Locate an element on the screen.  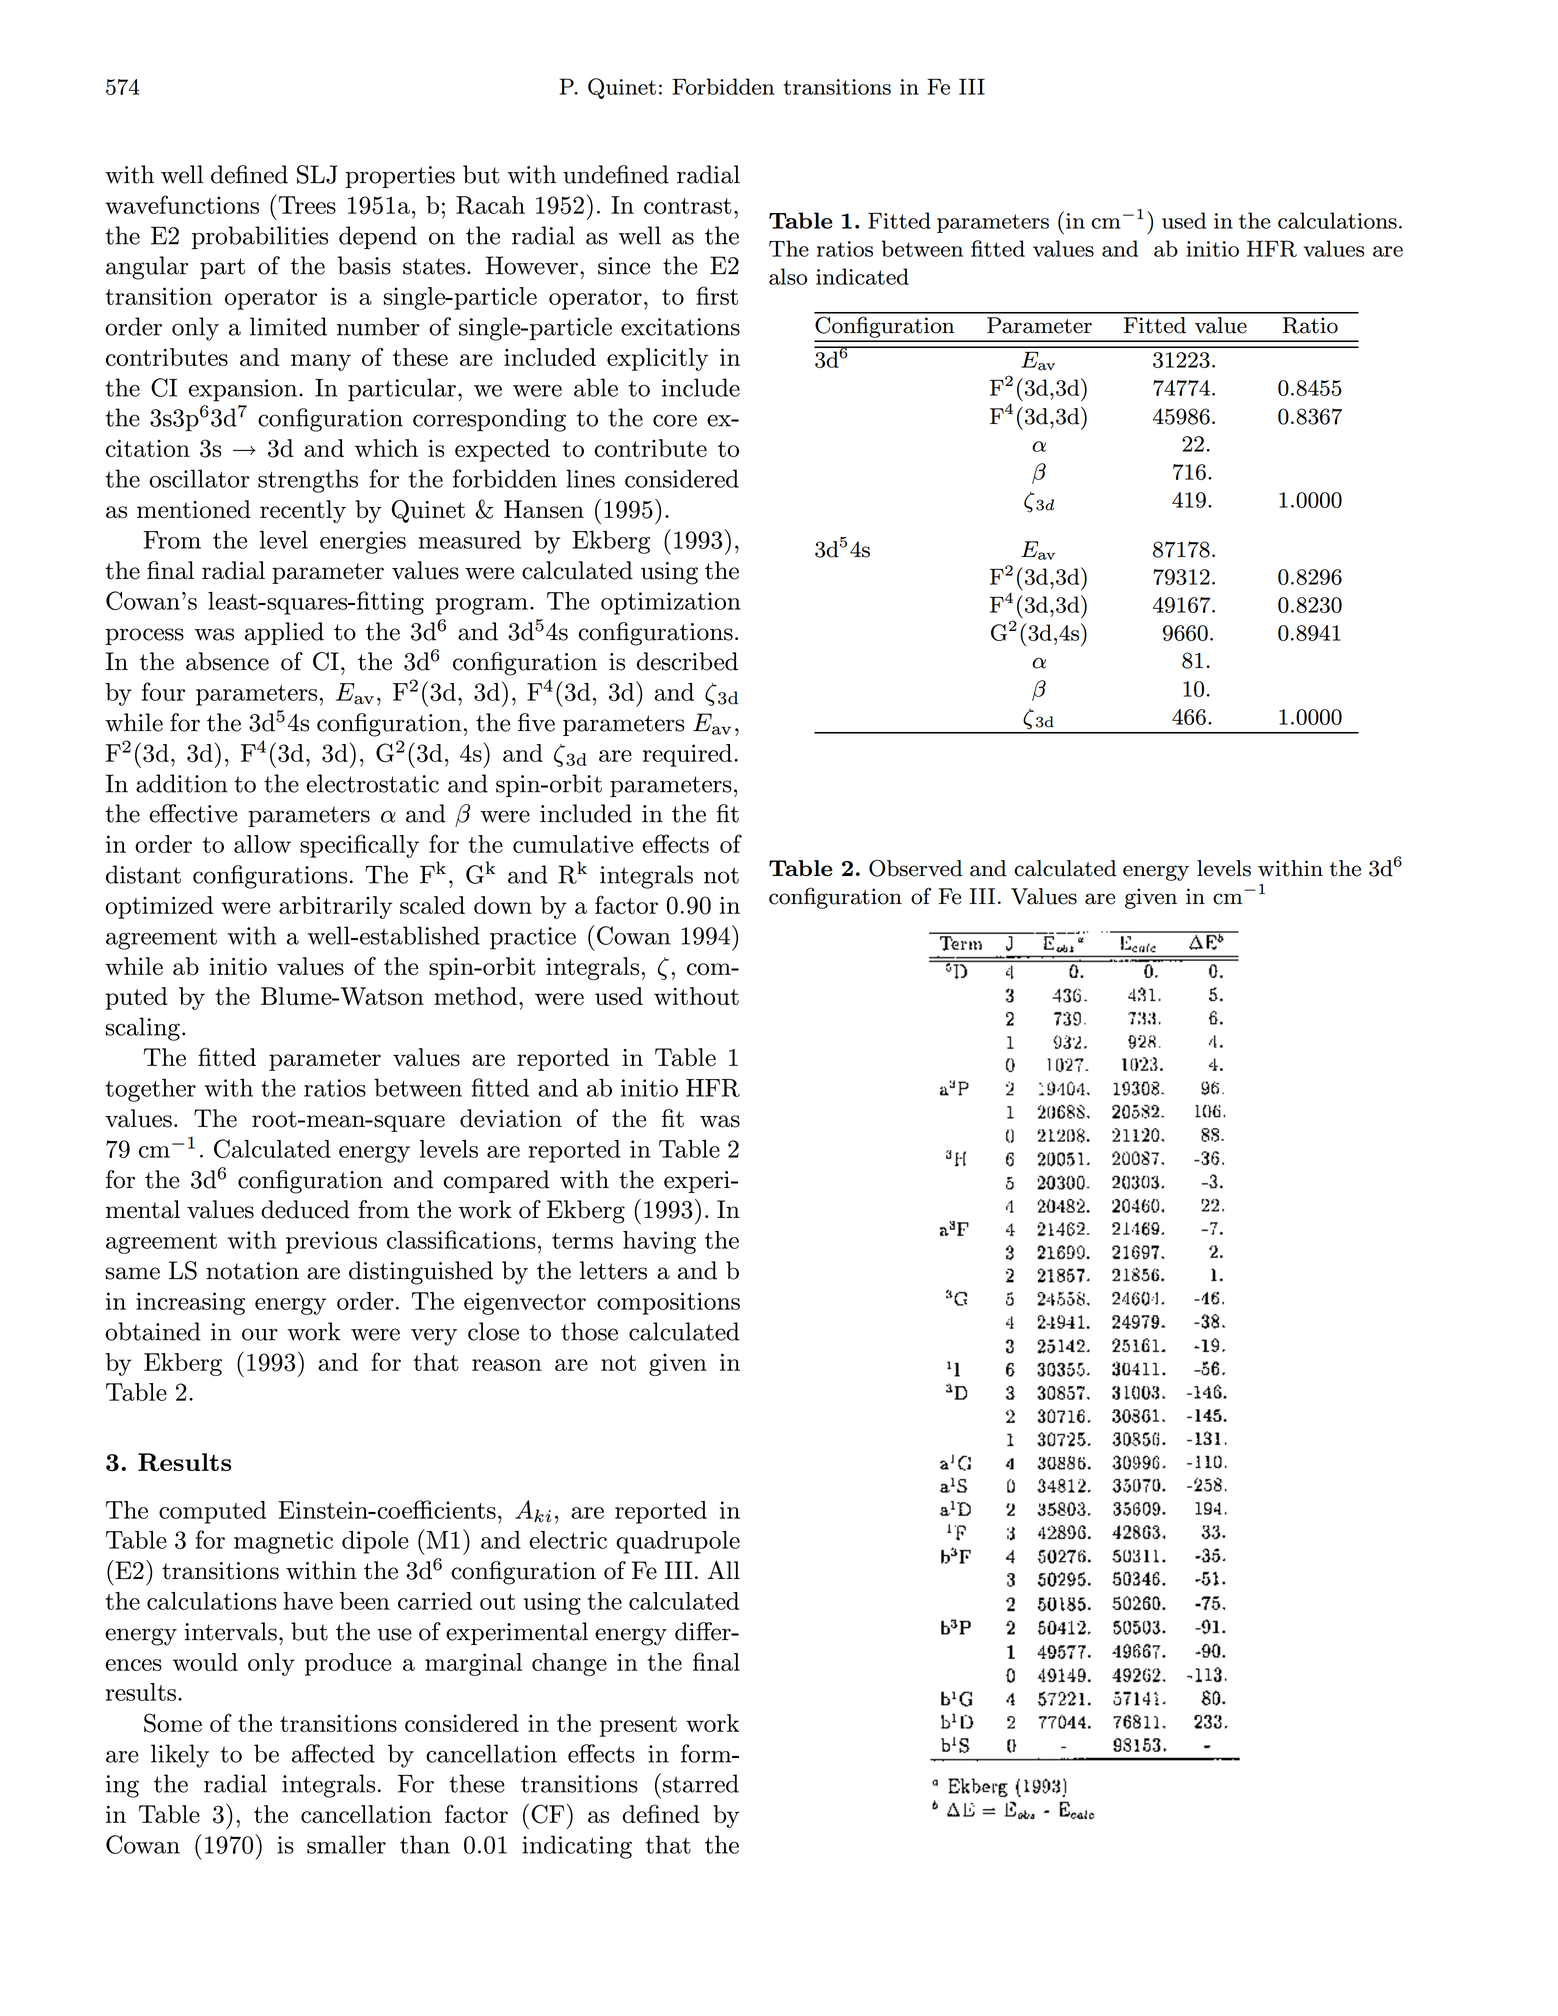
likely is located at coordinates (180, 1756).
